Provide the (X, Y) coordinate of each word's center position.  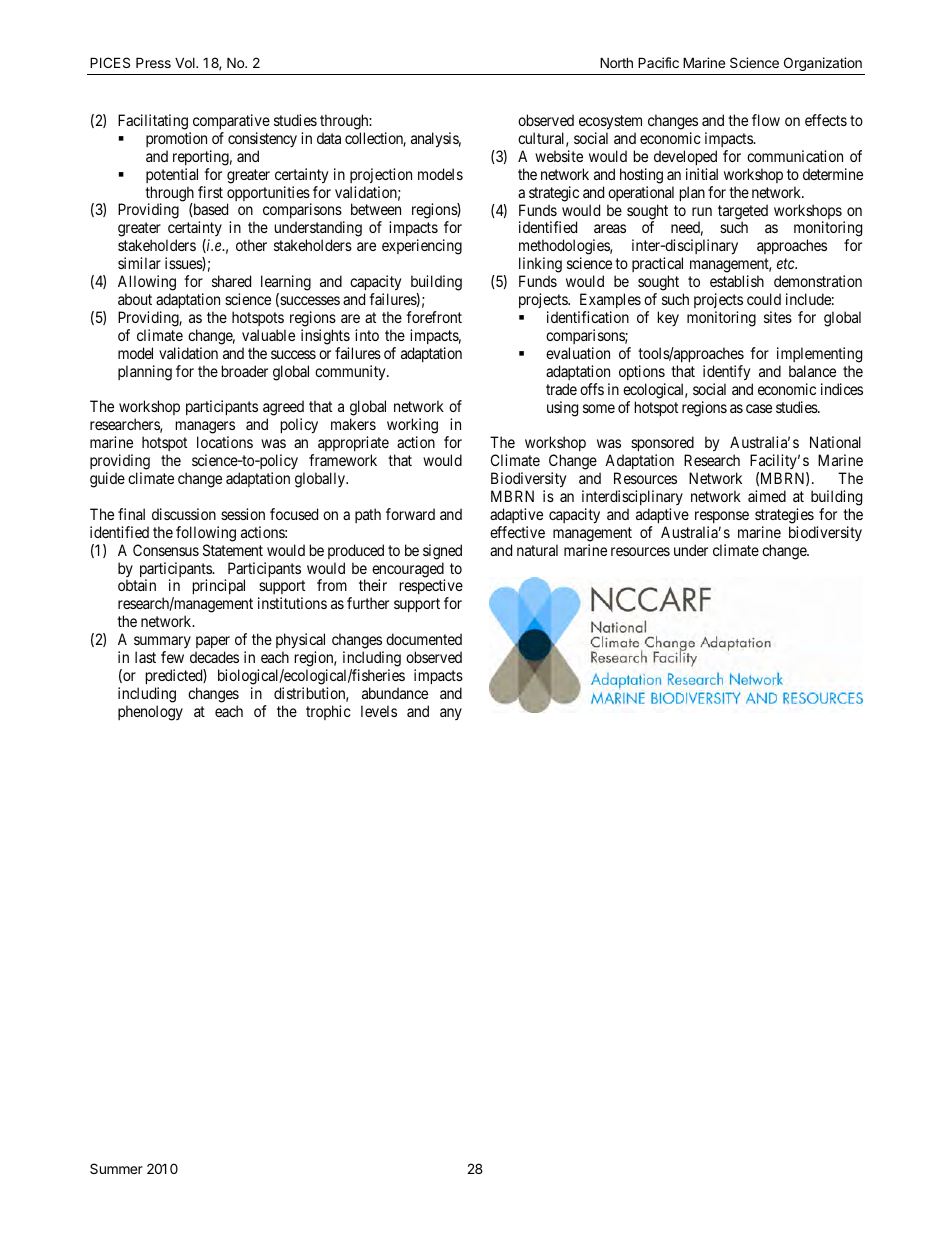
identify (726, 373)
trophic (328, 712)
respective (431, 588)
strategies (784, 516)
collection (375, 139)
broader (245, 371)
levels (379, 711)
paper (212, 644)
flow (766, 120)
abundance (395, 693)
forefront (434, 317)
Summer (116, 1168)
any (451, 714)
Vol (186, 62)
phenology (150, 713)
